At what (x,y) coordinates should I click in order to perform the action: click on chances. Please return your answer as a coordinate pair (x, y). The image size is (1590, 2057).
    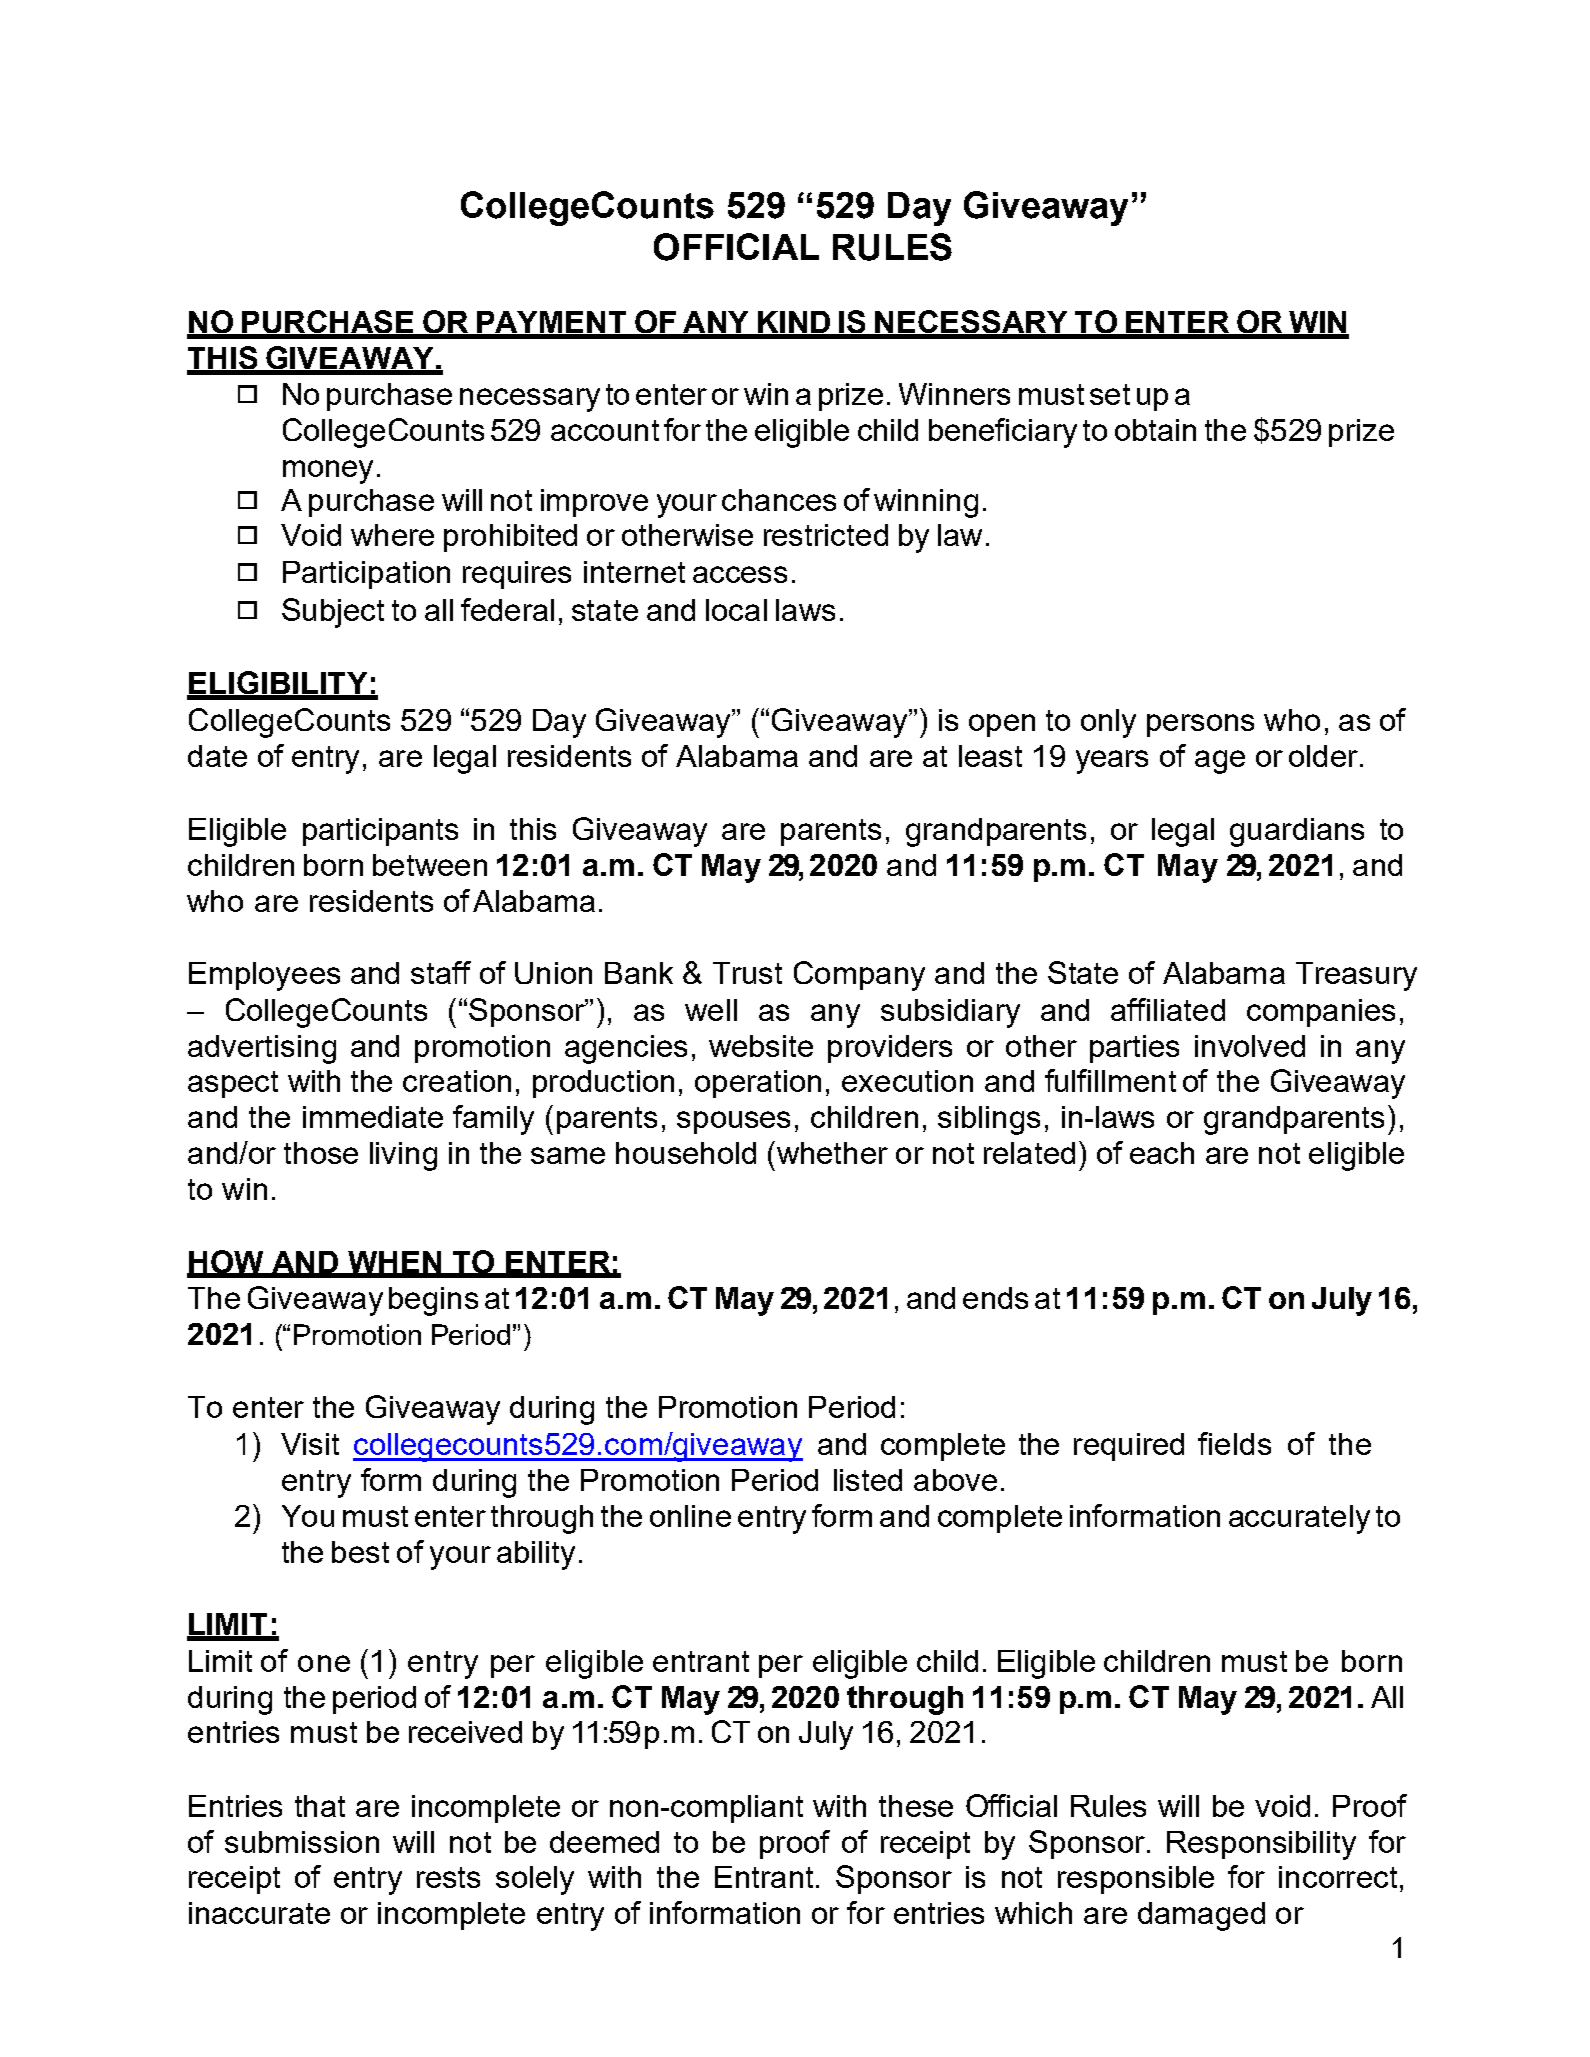
    Looking at the image, I should click on (779, 500).
